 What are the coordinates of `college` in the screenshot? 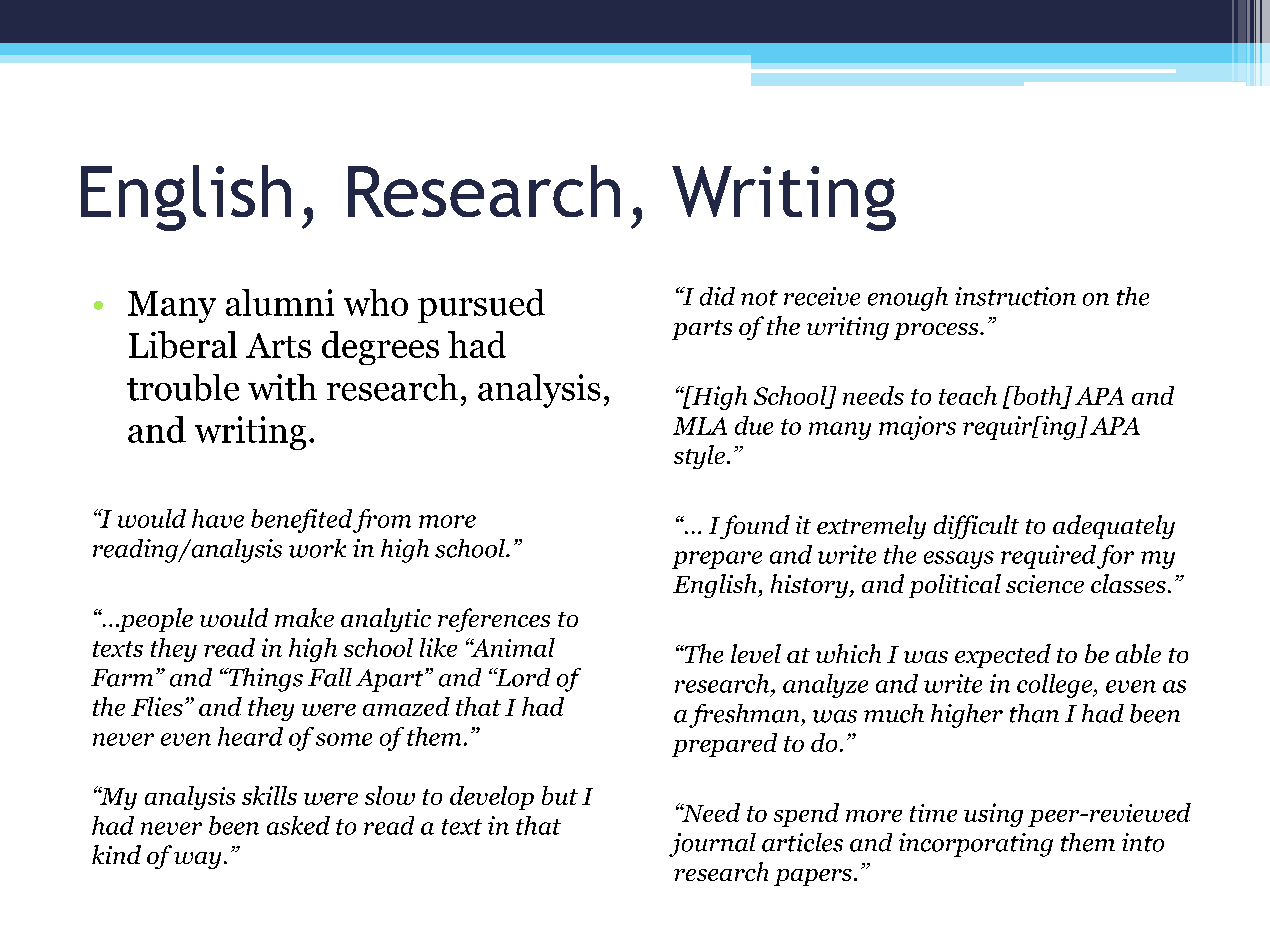 It's located at (1056, 686).
